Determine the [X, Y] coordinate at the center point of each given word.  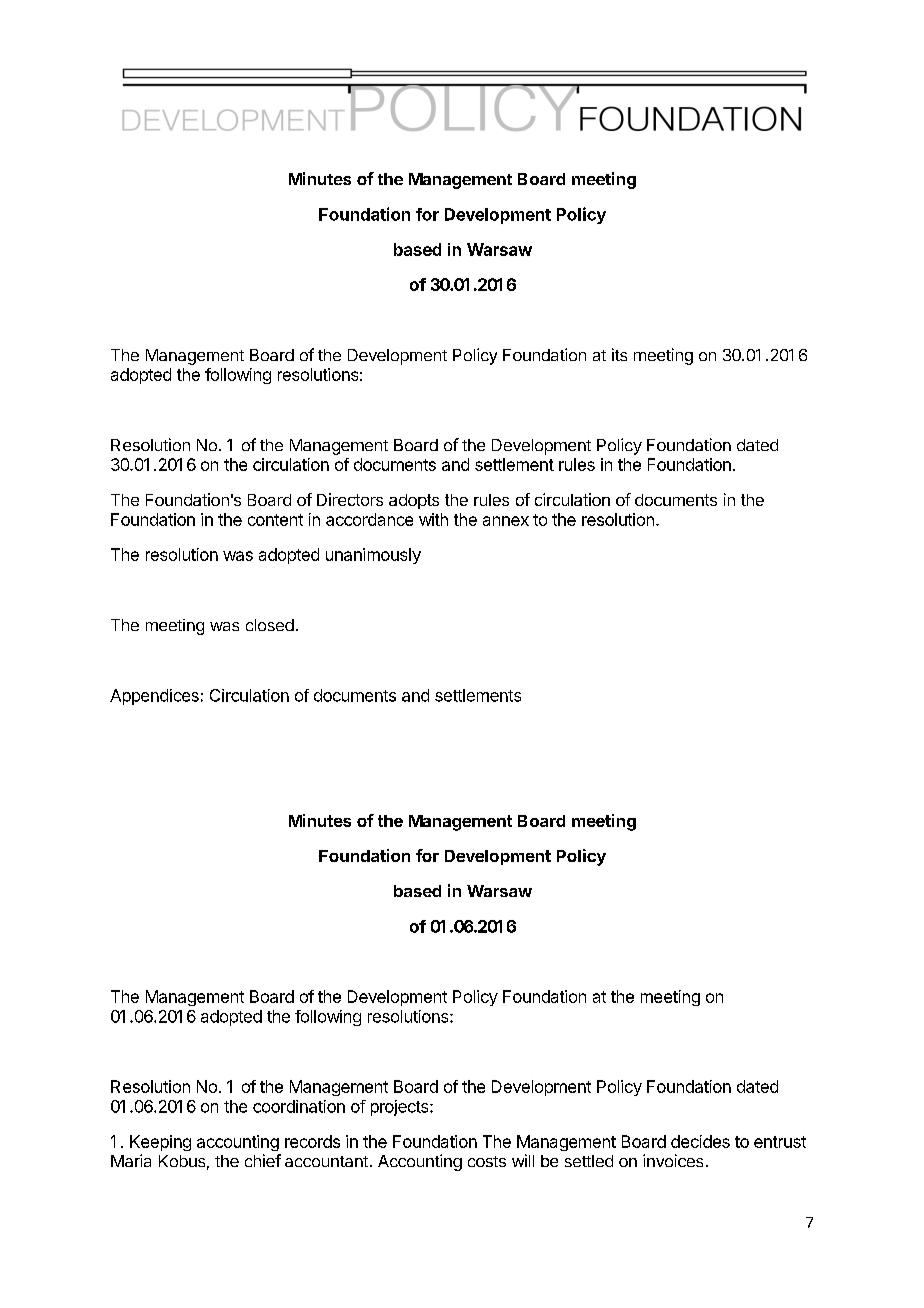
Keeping [160, 1143]
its [619, 354]
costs [487, 1161]
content [275, 520]
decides [700, 1141]
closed [270, 625]
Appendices [154, 697]
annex [506, 521]
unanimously [373, 556]
